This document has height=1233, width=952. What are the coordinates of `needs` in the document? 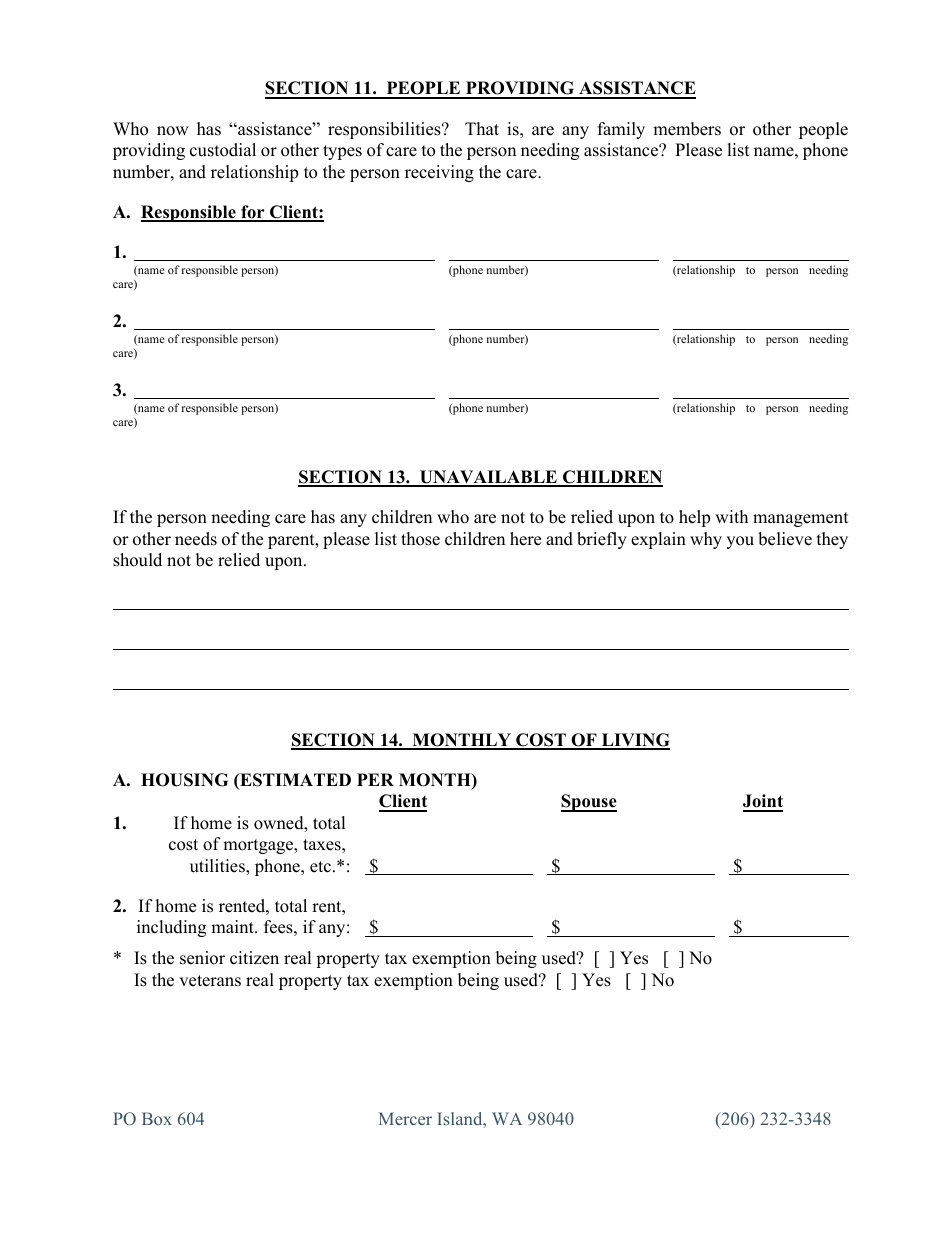 It's located at (196, 539).
